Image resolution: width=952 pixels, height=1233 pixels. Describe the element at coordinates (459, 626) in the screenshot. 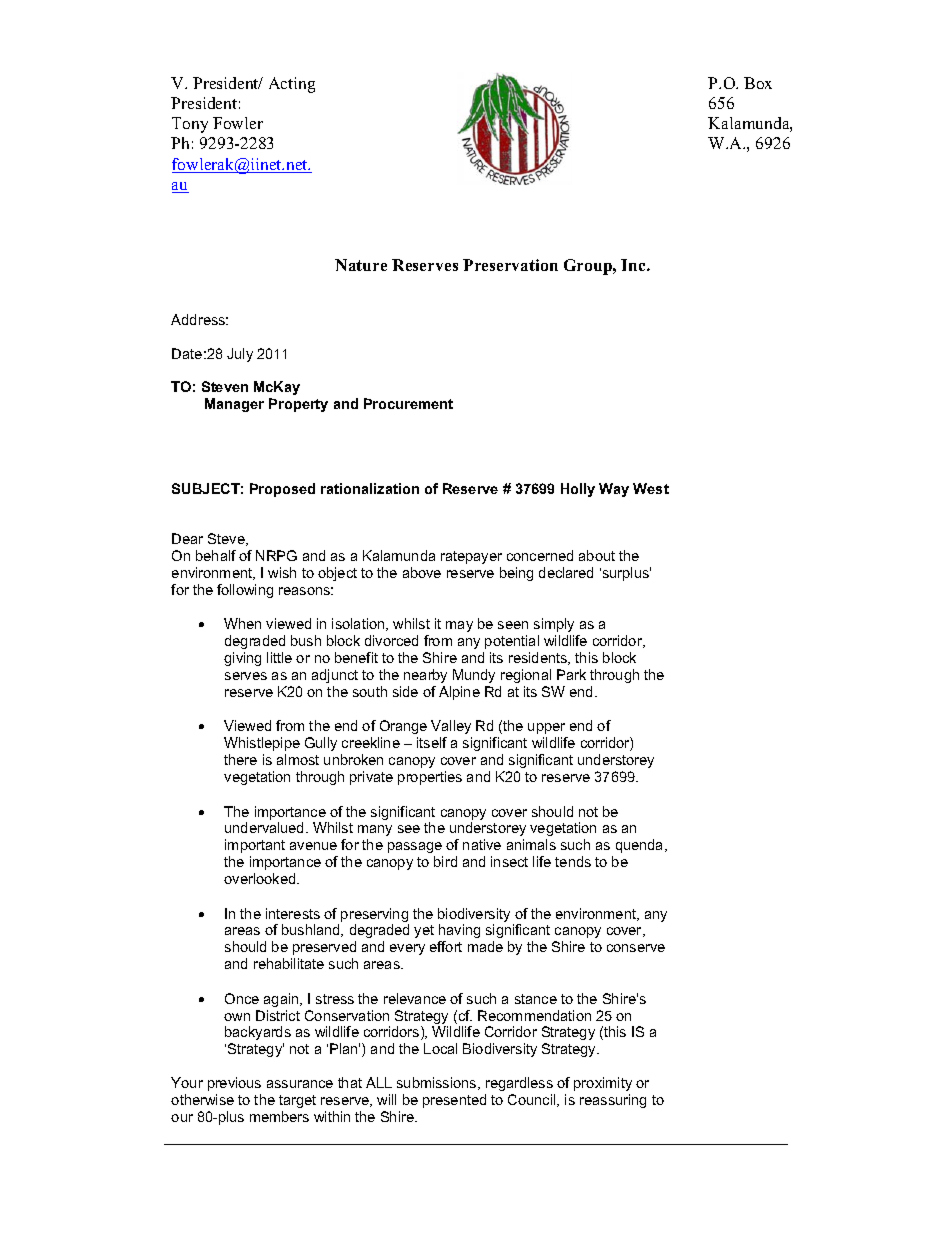

I see `may` at that location.
